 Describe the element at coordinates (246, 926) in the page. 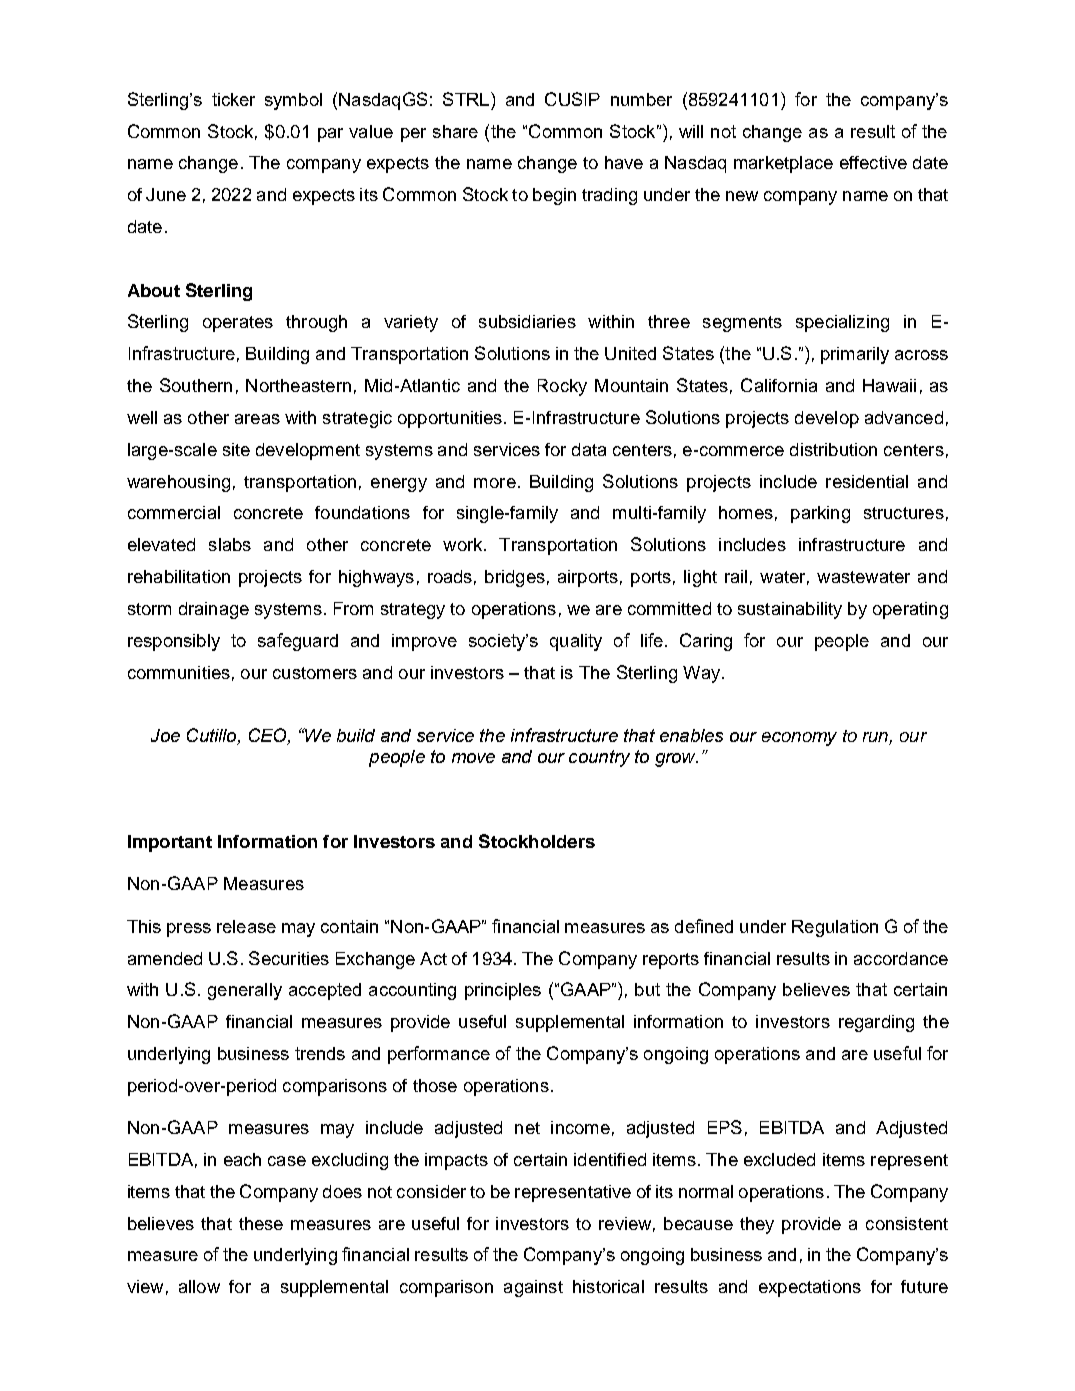

I see `release` at that location.
